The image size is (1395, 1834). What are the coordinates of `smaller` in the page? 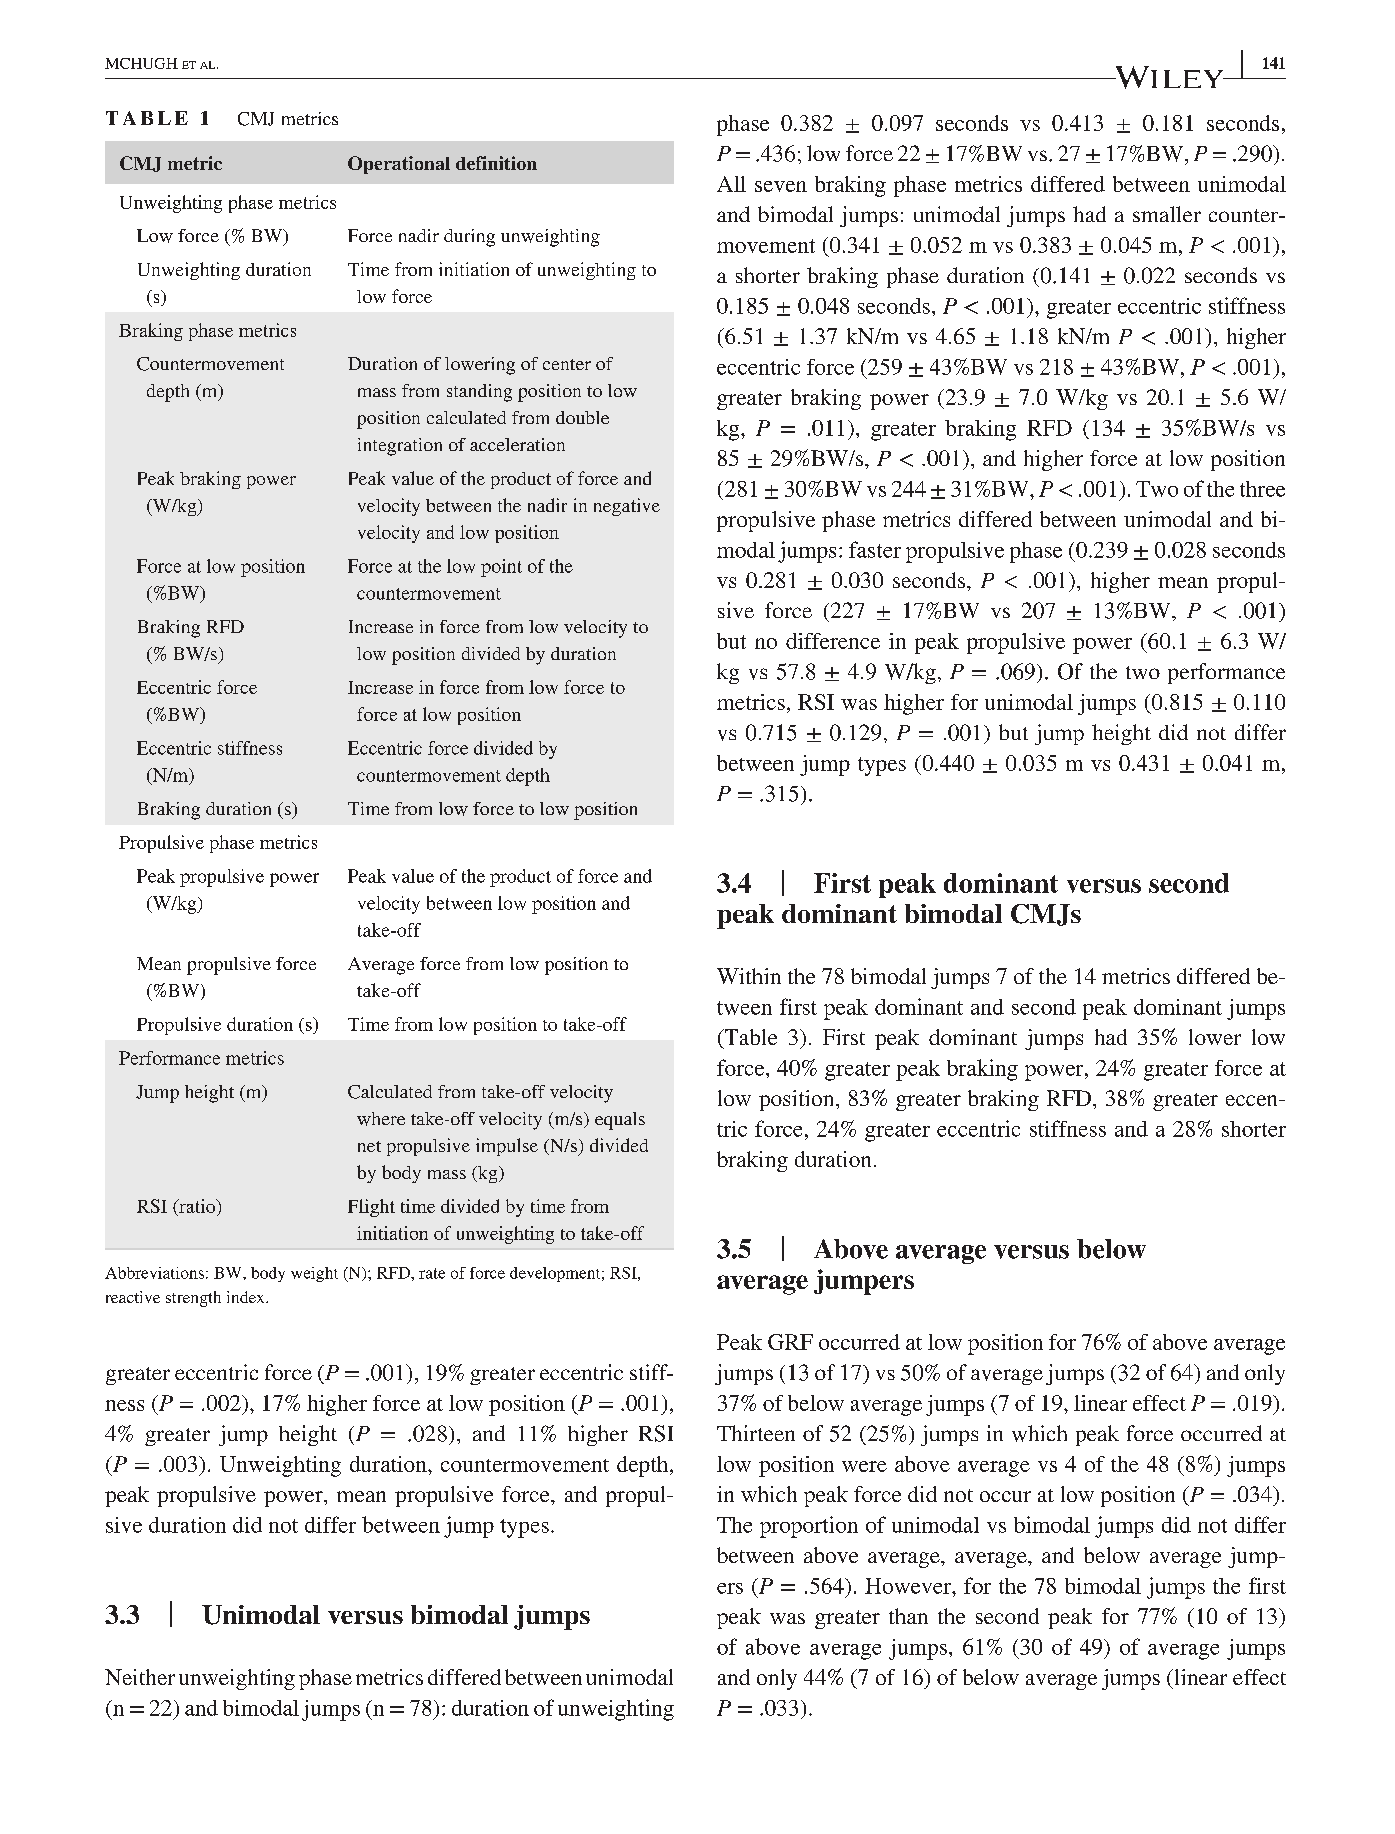 It's located at (1167, 214).
